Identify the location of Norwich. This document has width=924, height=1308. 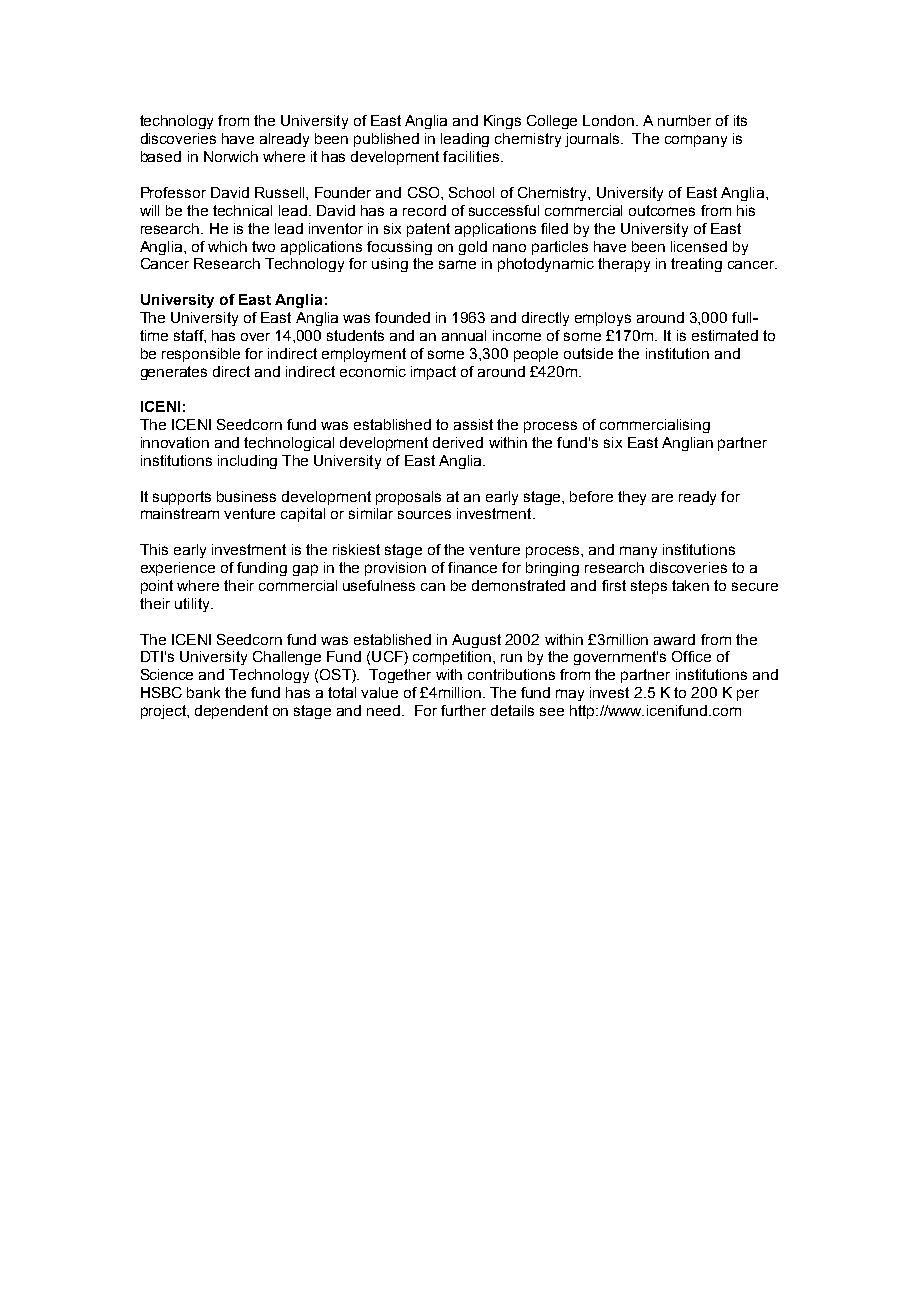
(231, 156).
